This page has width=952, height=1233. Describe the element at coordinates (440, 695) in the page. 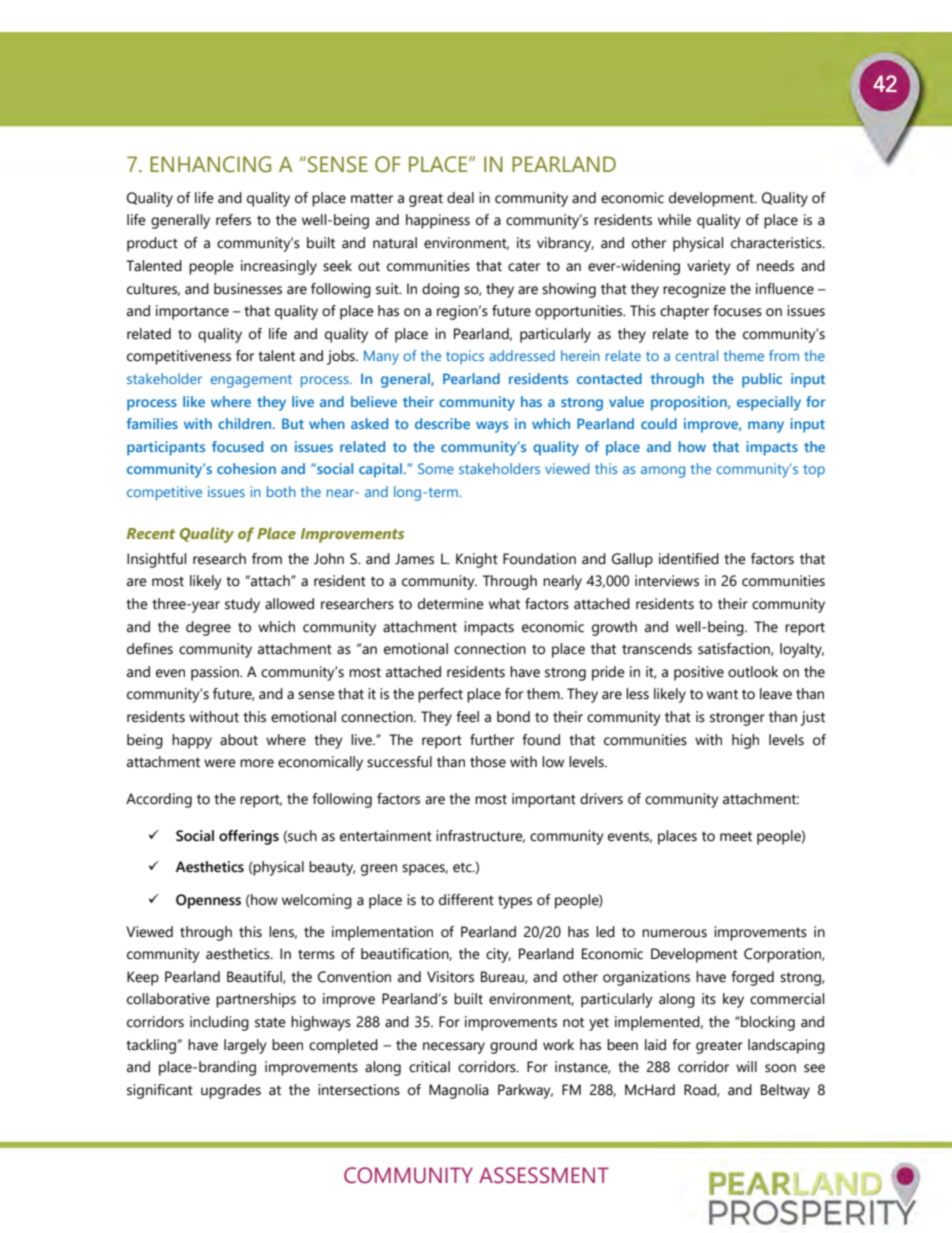

I see `perfect` at that location.
